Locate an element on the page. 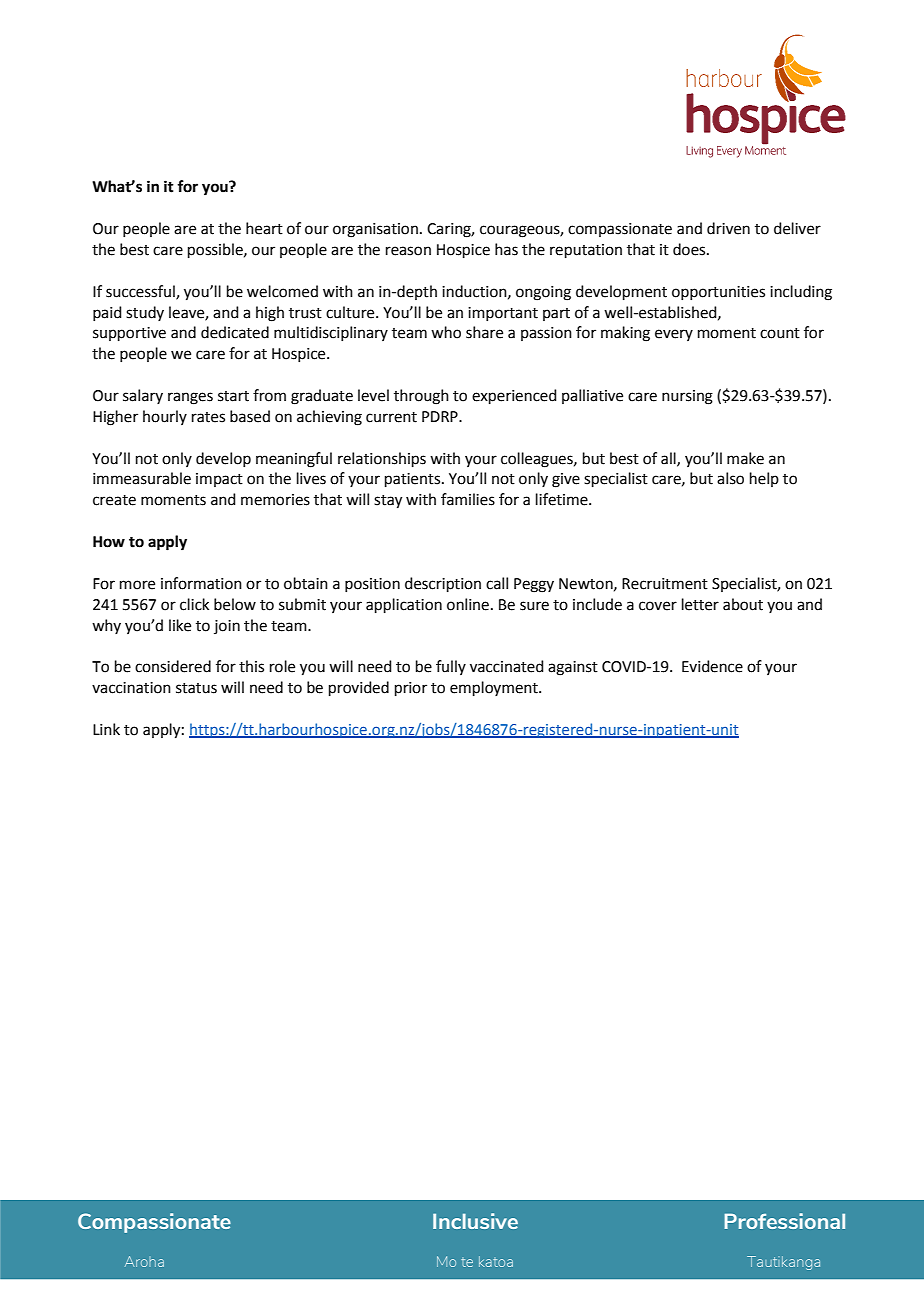 The image size is (924, 1308). Professional is located at coordinates (784, 1221).
